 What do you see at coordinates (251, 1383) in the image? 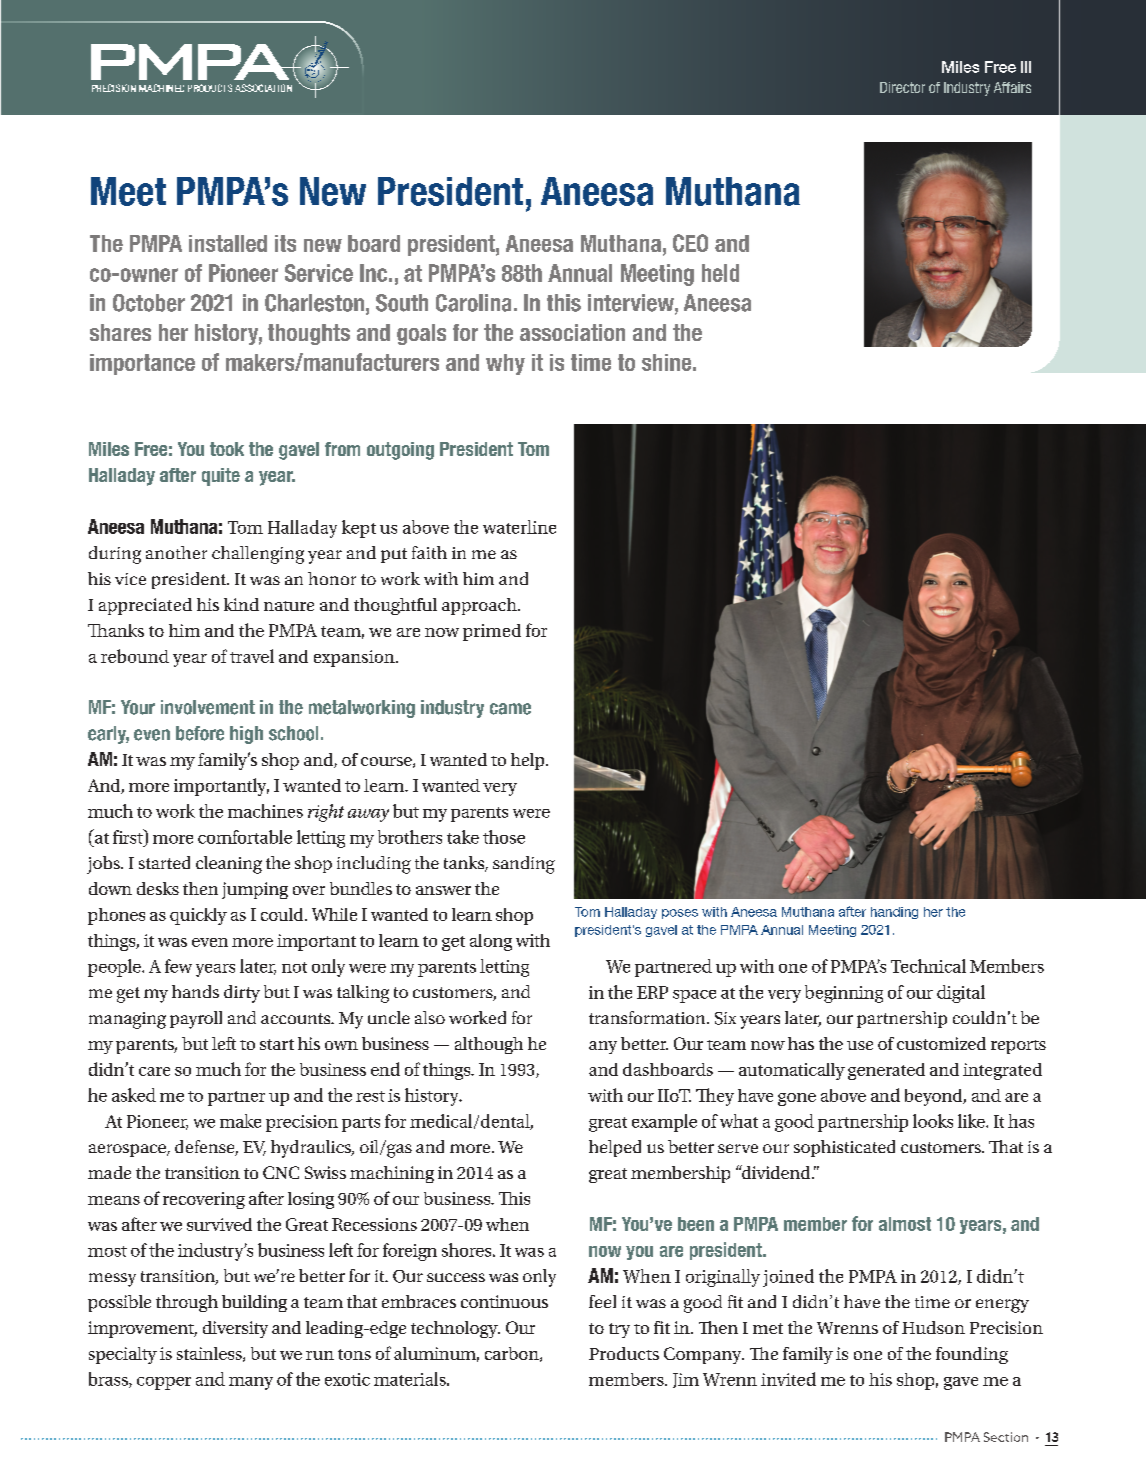
I see `many` at bounding box center [251, 1383].
